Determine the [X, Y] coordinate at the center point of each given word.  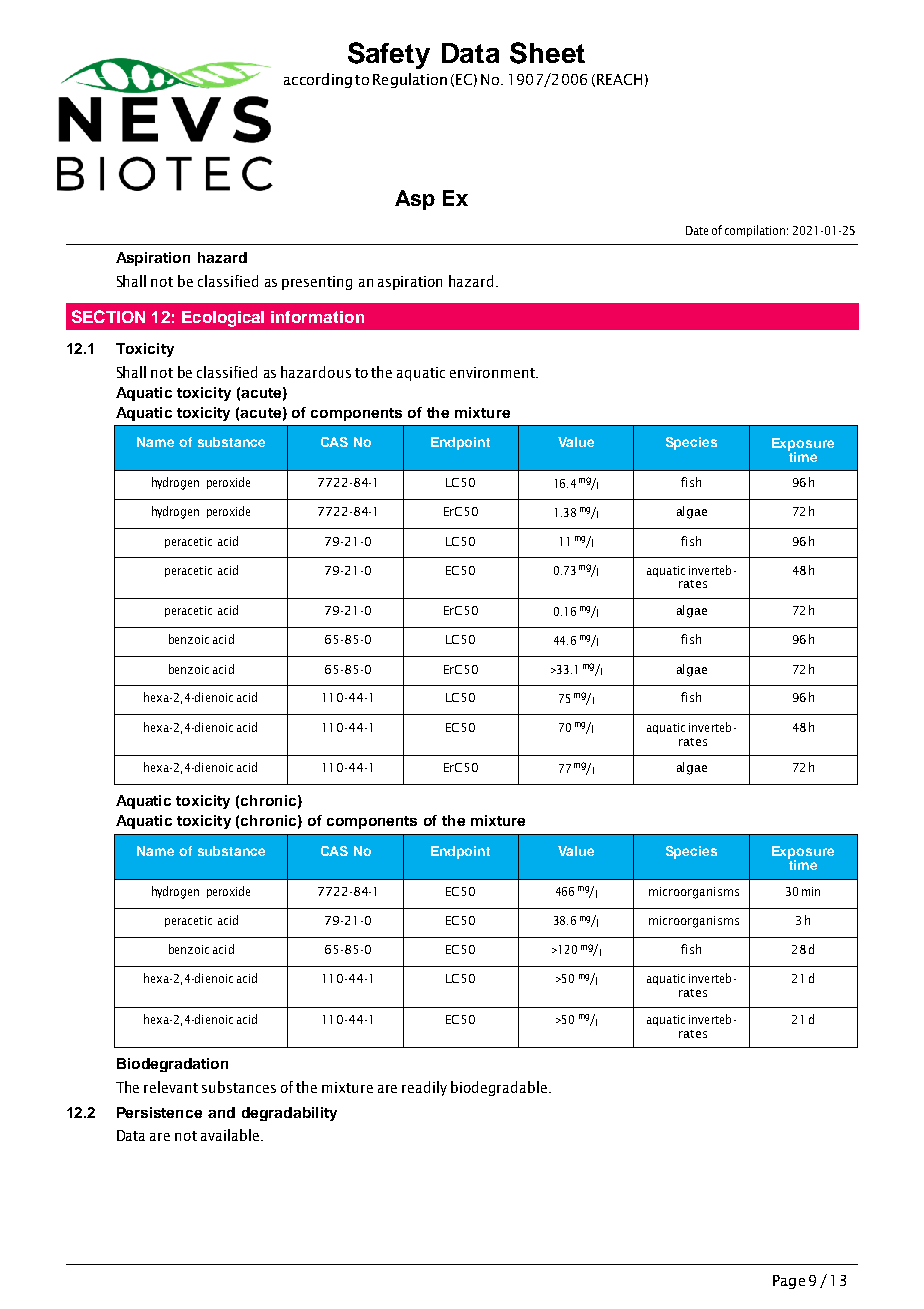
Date [697, 230]
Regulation [410, 80]
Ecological [223, 319]
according [318, 80]
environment [493, 372]
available [231, 1135]
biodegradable [499, 1088]
